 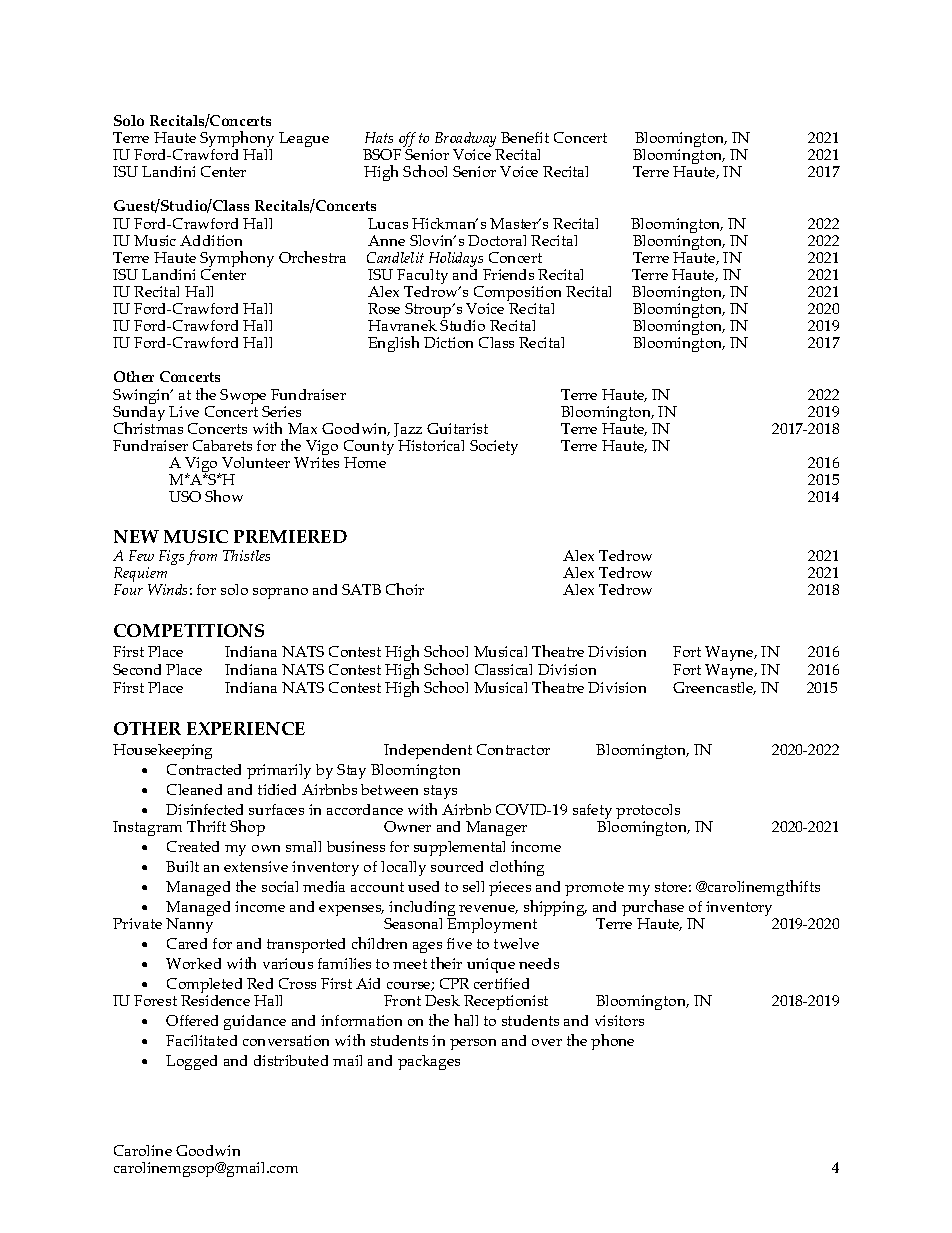 I want to click on Hats, so click(x=379, y=137).
